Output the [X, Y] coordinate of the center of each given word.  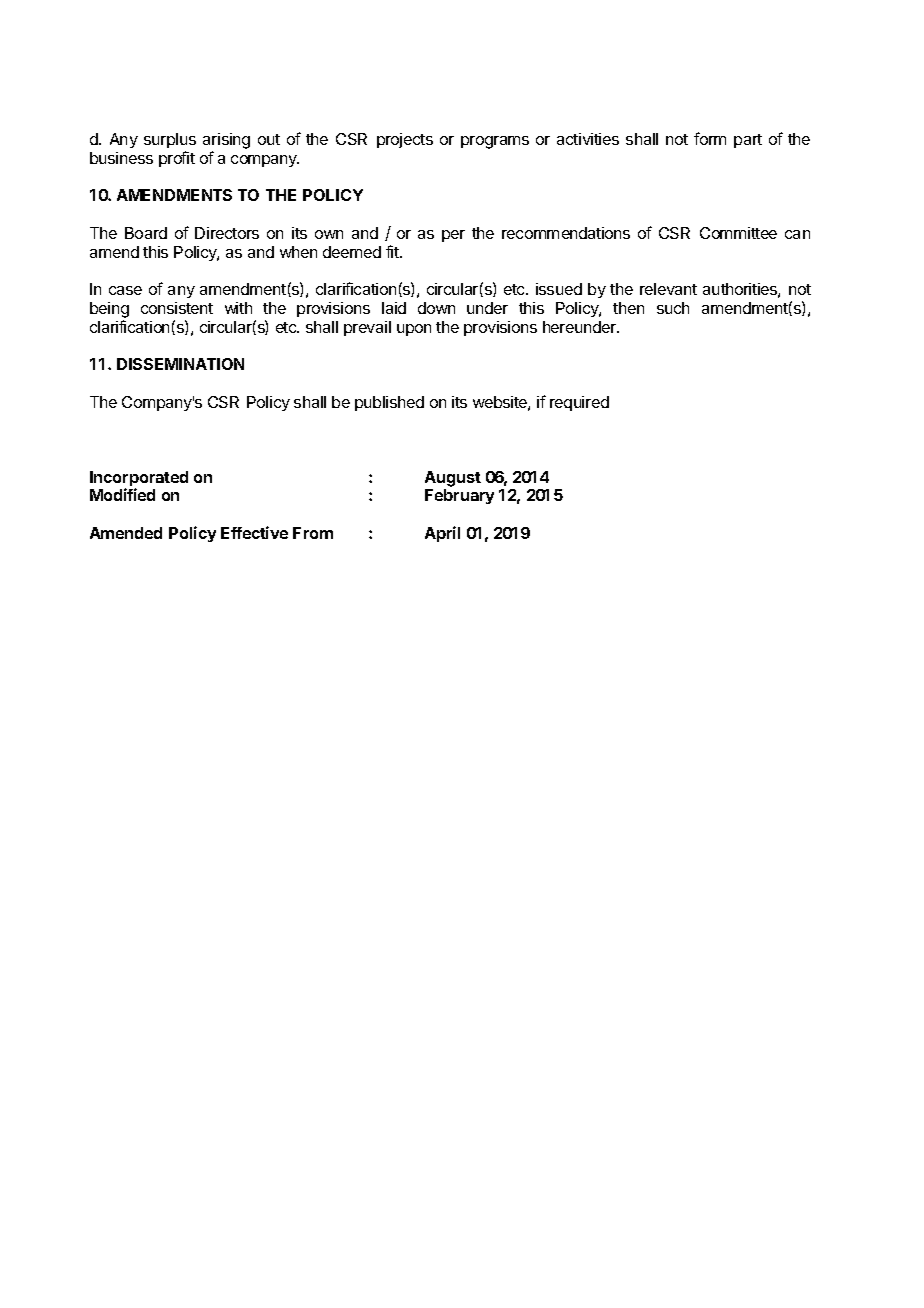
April [442, 534]
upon [414, 330]
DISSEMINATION [180, 364]
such [673, 308]
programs [495, 142]
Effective [254, 532]
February [459, 496]
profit [177, 159]
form [710, 138]
